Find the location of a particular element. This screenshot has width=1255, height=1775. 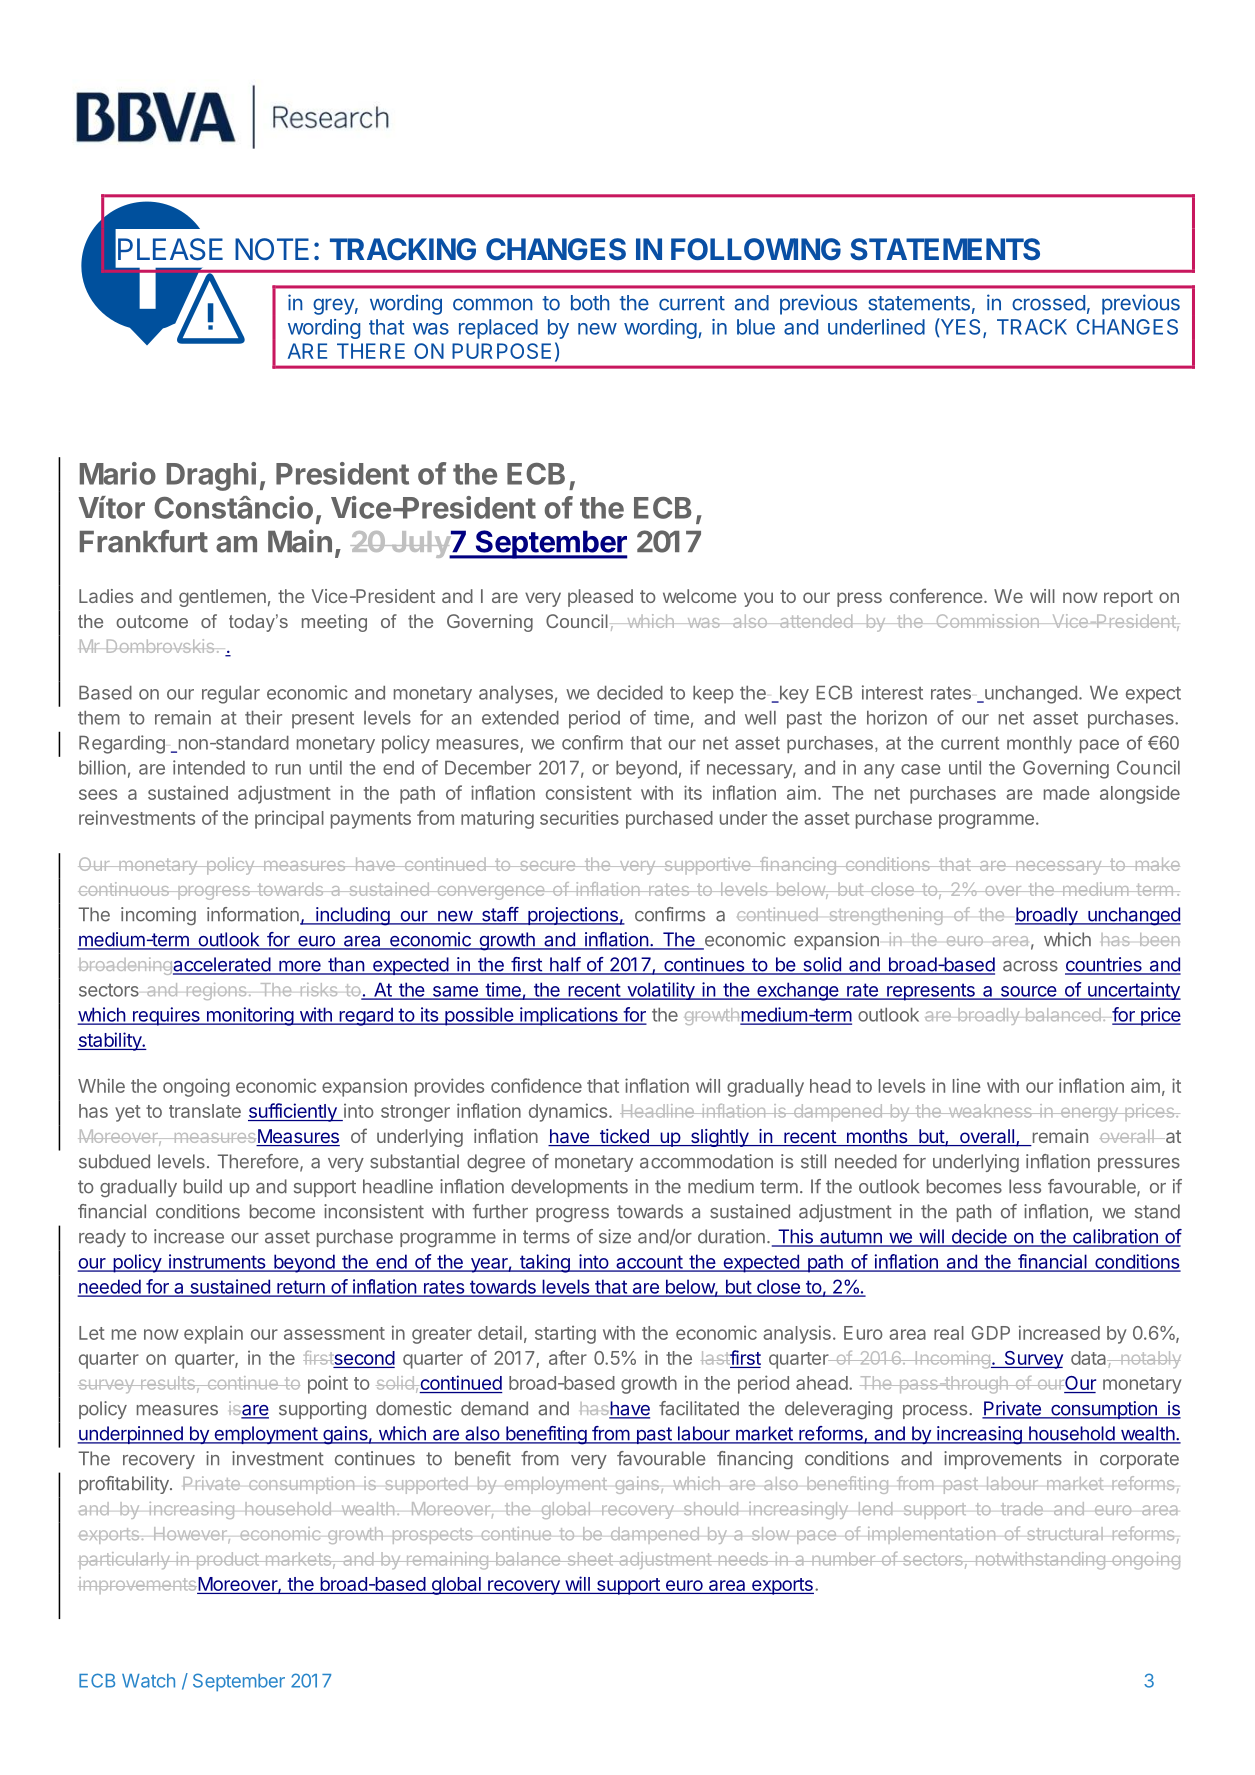

both is located at coordinates (590, 303).
